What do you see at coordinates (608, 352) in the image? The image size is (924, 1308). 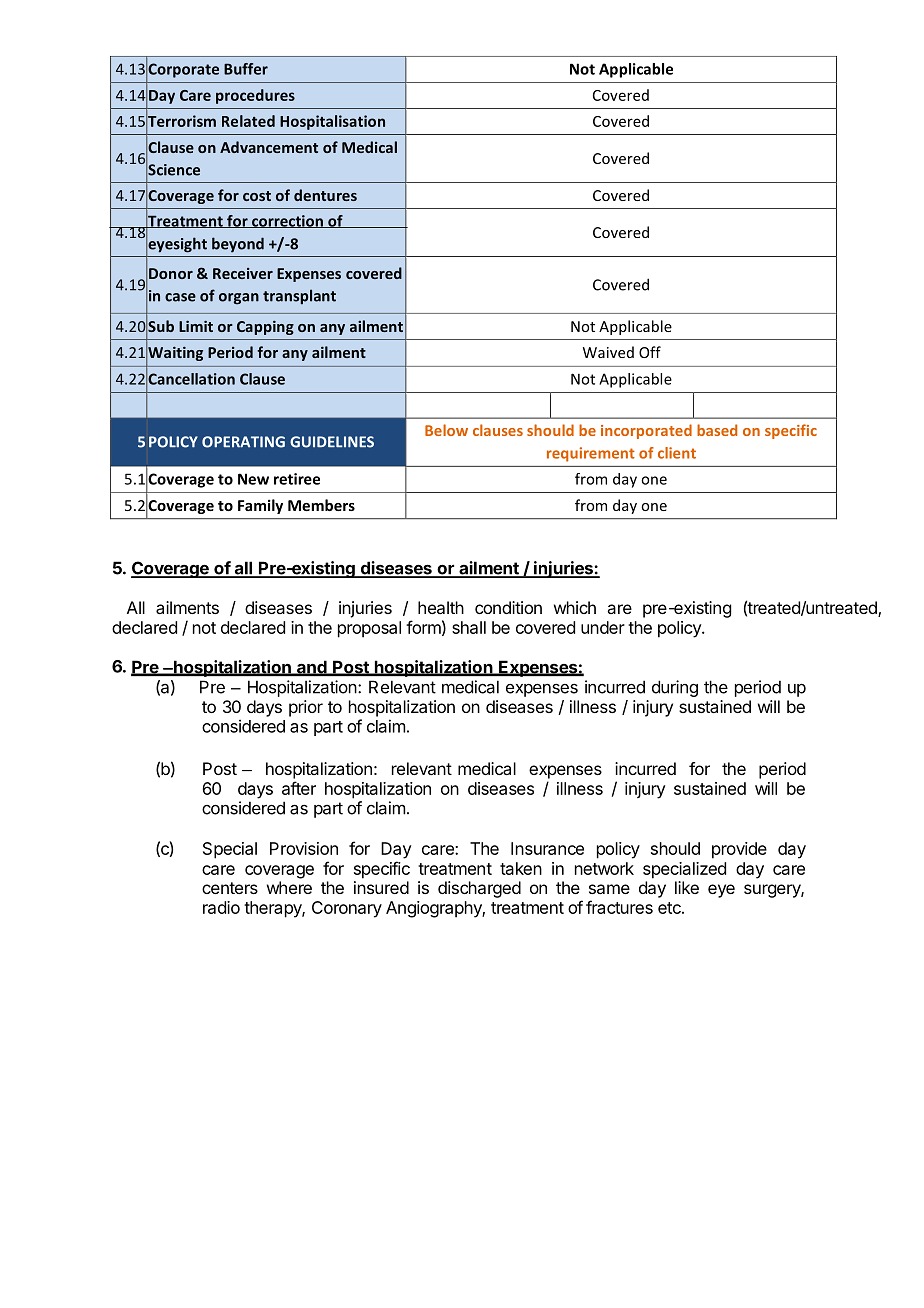 I see `Waived` at bounding box center [608, 352].
